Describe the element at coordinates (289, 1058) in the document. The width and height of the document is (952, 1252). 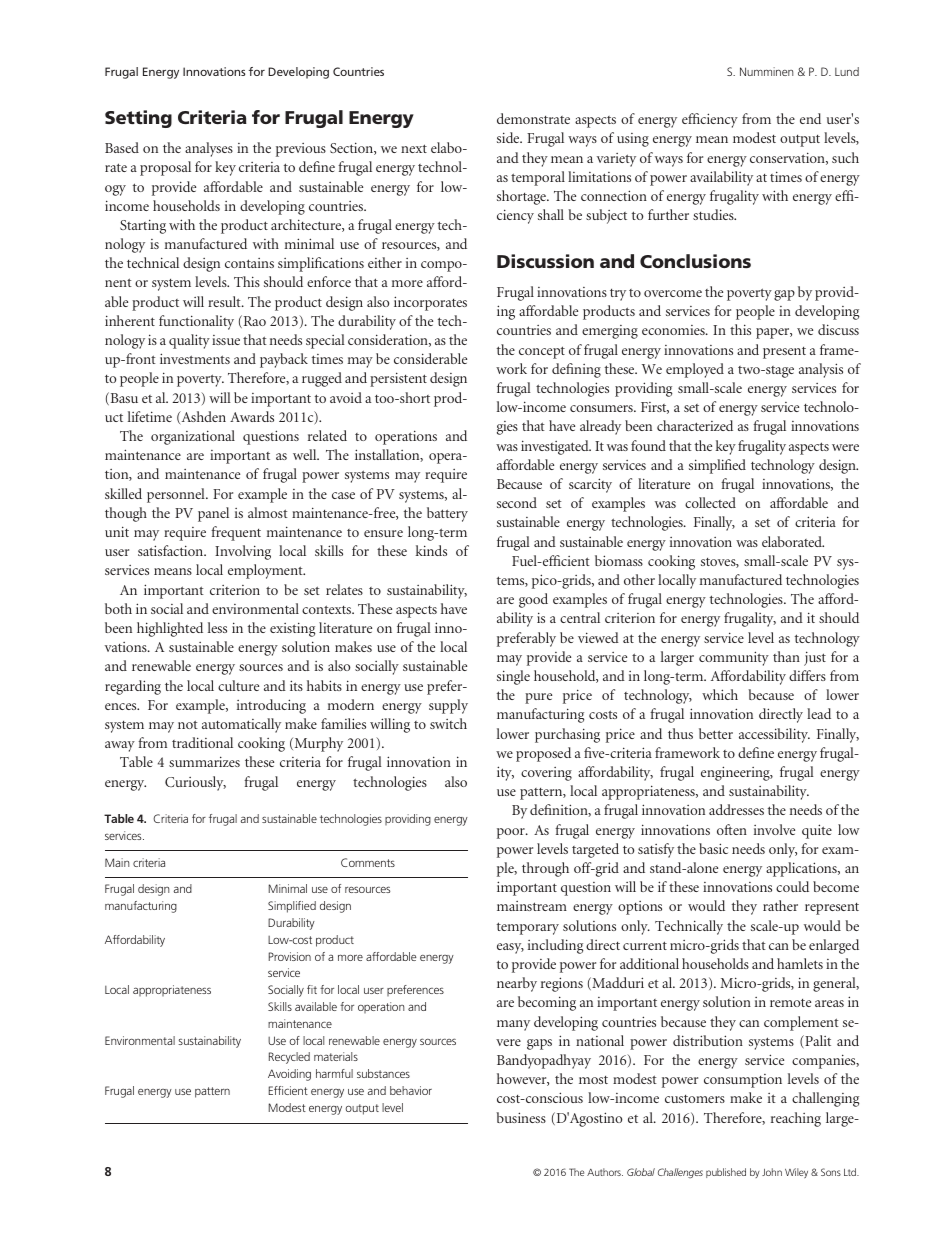
I see `Recycled` at that location.
